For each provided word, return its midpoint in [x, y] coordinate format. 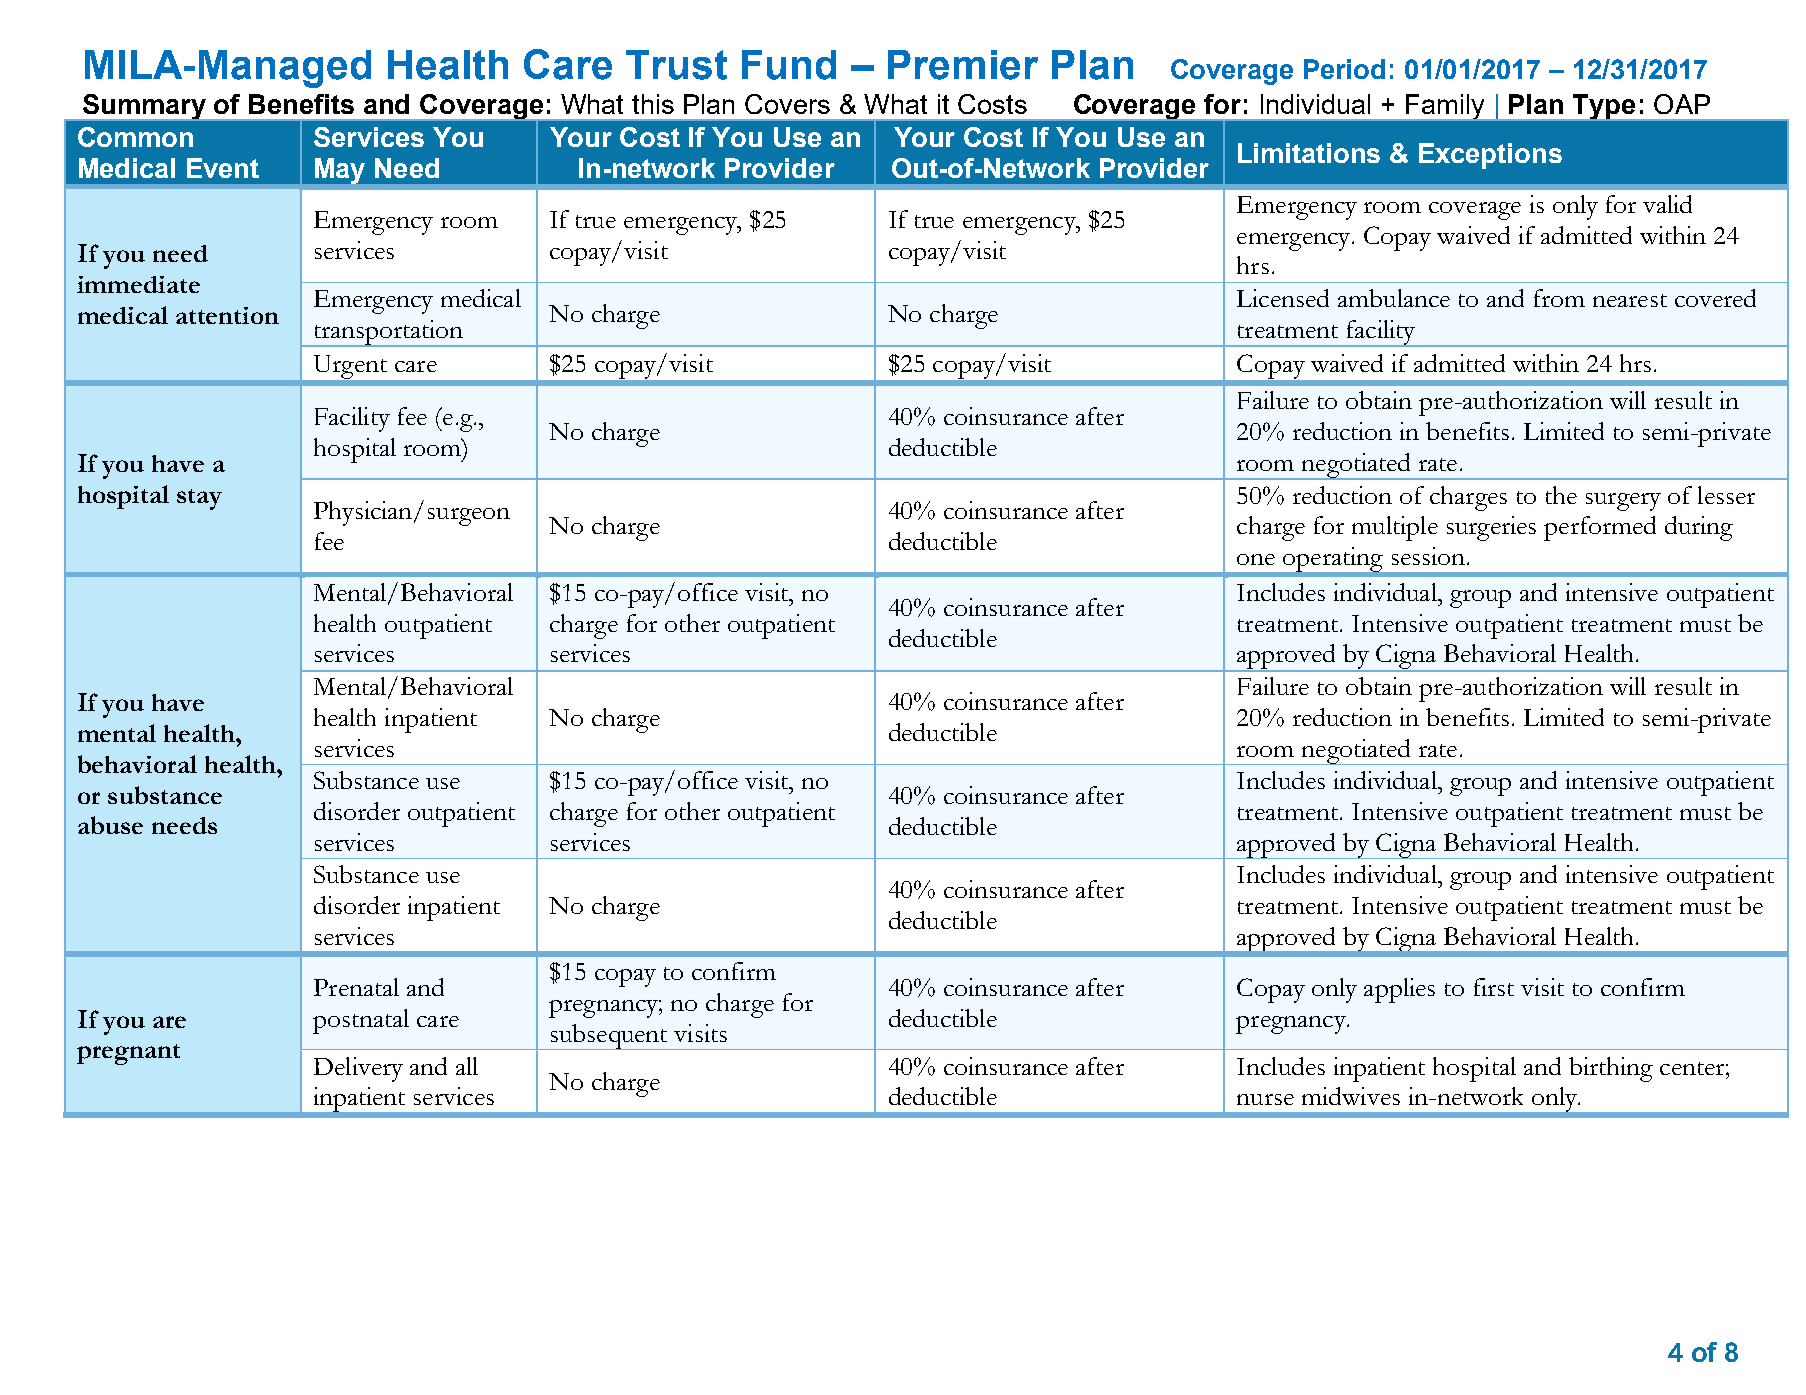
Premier [963, 65]
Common [135, 137]
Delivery [358, 1069]
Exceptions [1490, 156]
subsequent [609, 1037]
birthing [1611, 1069]
